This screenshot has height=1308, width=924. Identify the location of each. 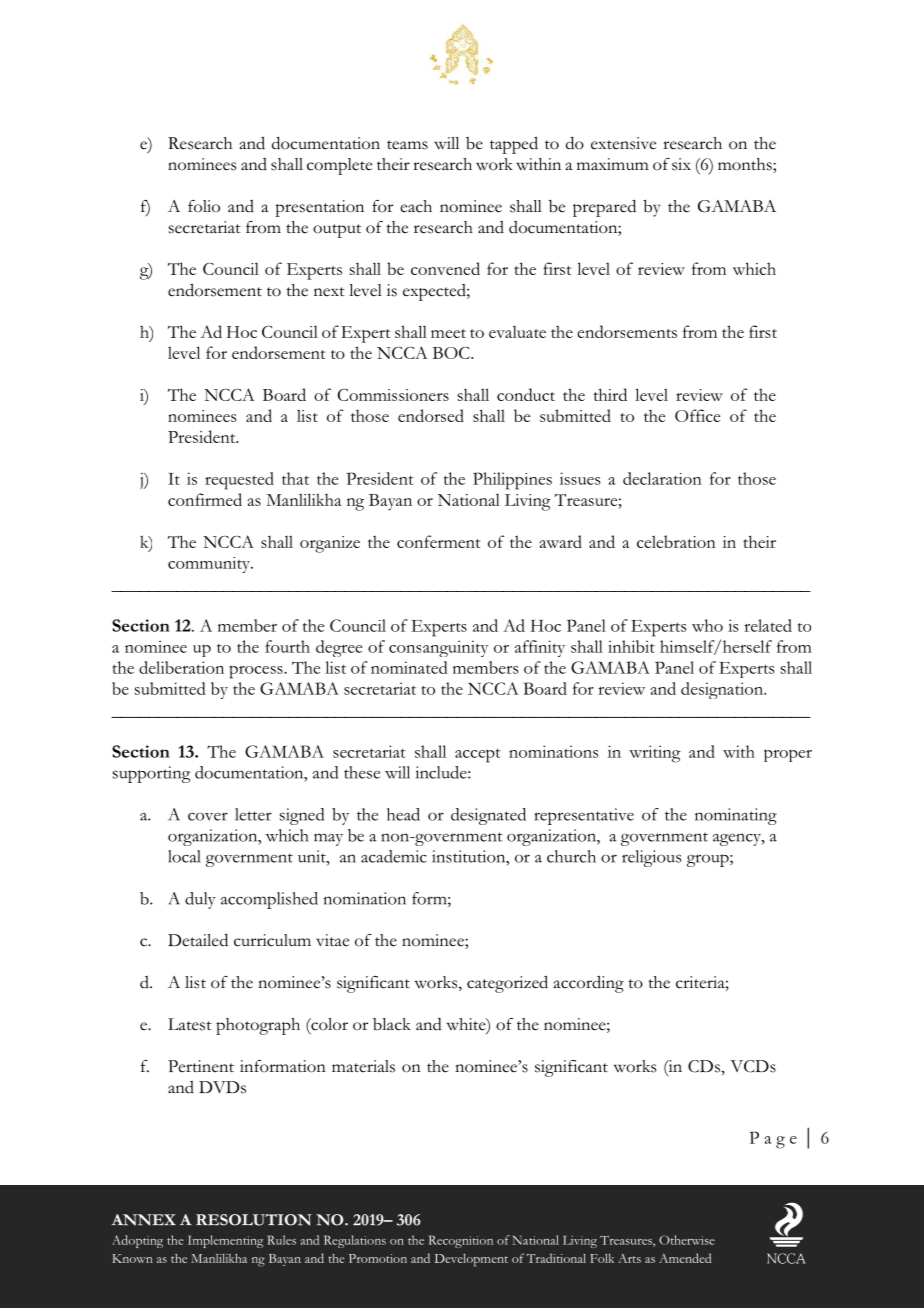
(416, 206).
